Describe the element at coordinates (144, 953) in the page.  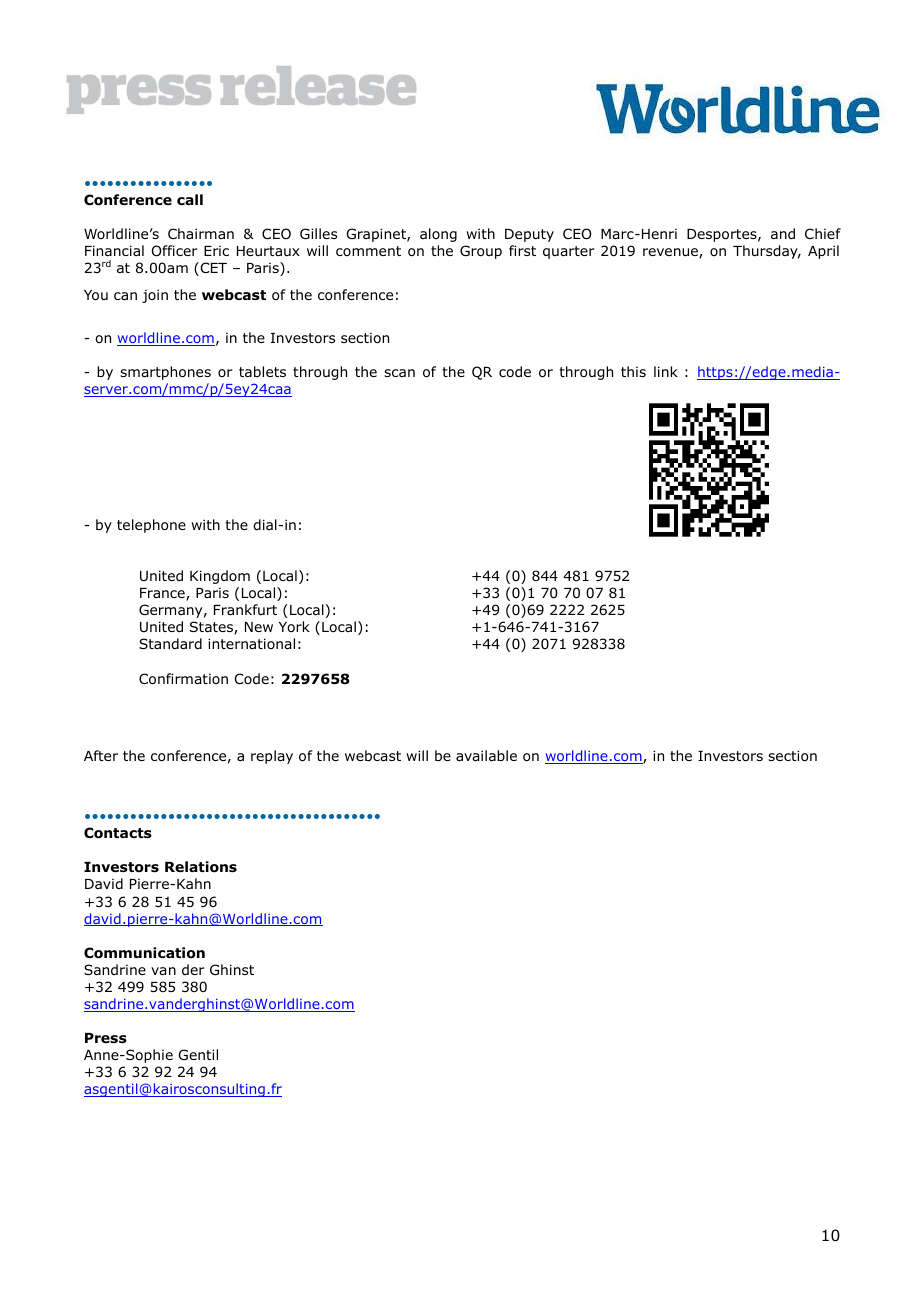
I see `Communication` at that location.
